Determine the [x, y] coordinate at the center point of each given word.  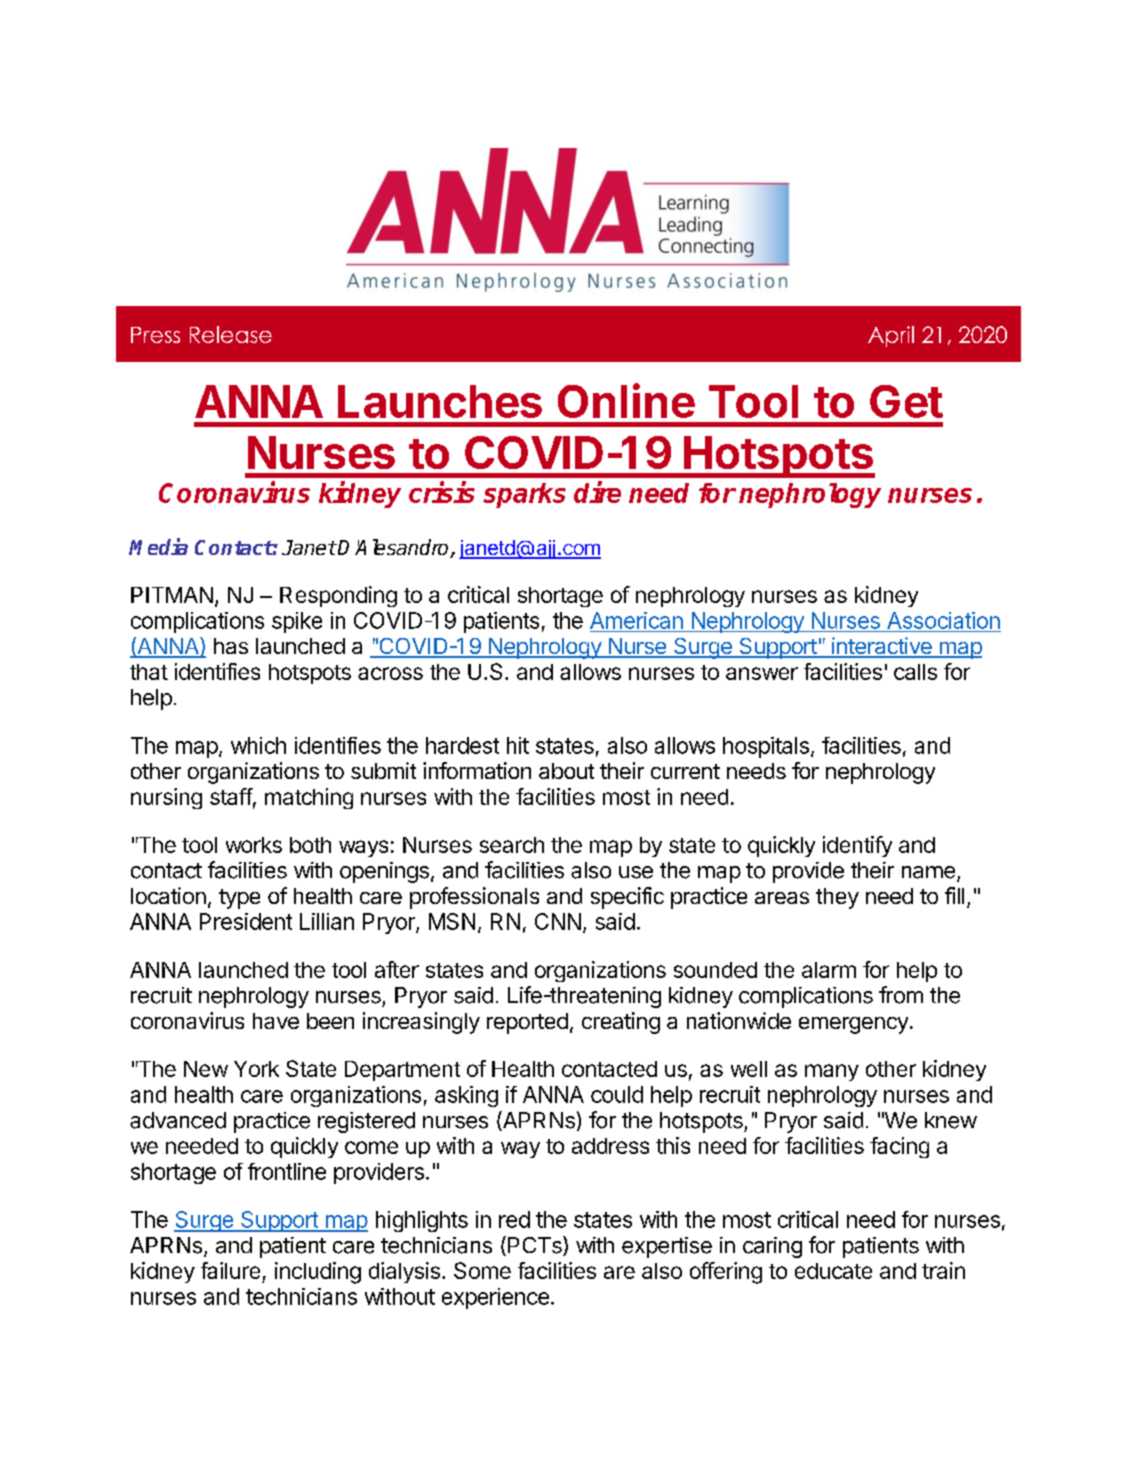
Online [626, 400]
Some [482, 1270]
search [512, 845]
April [891, 336]
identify [857, 846]
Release [231, 334]
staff [231, 796]
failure [230, 1270]
